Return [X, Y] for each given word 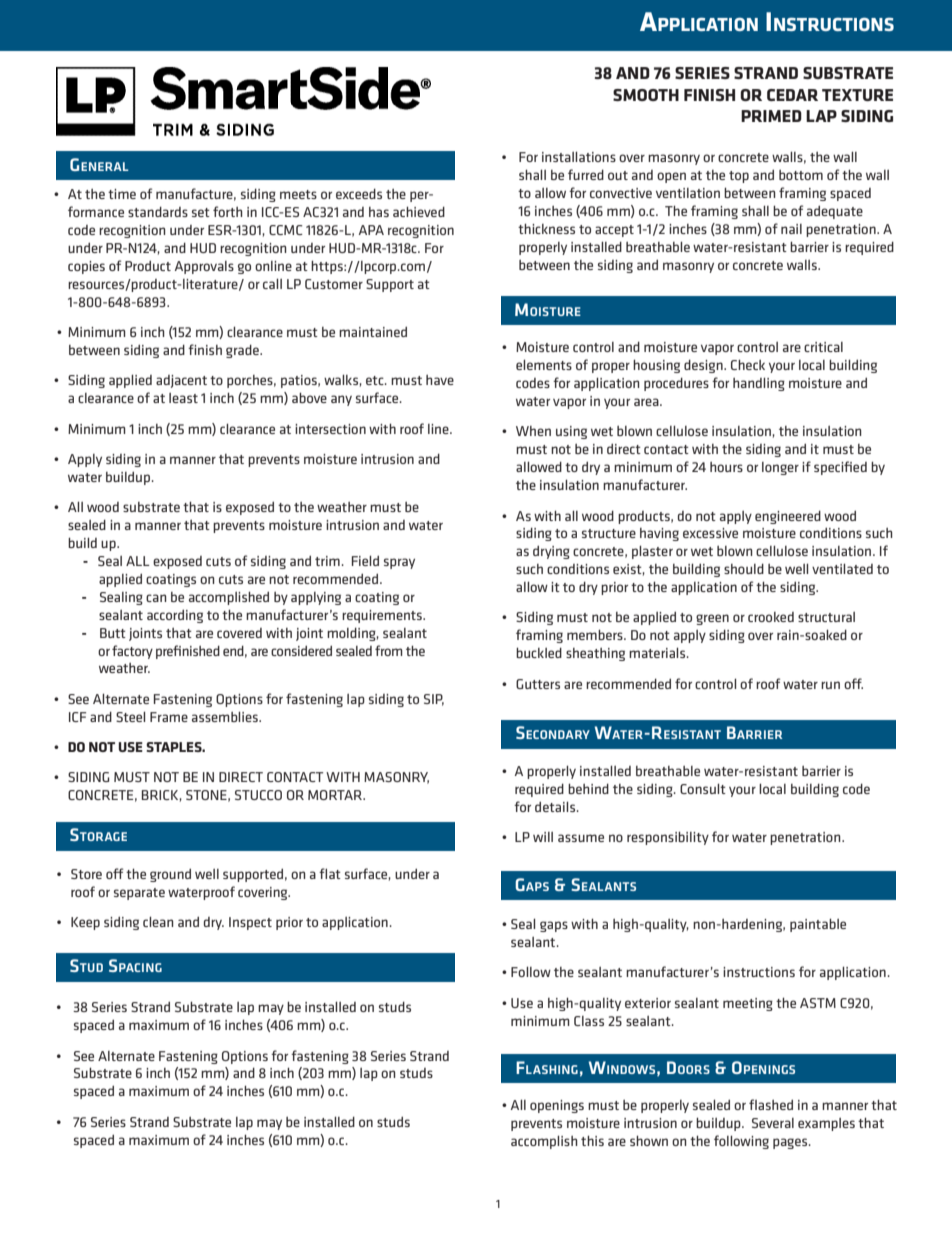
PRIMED [771, 116]
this [592, 1140]
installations [579, 156]
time [122, 194]
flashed [771, 1104]
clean [158, 921]
